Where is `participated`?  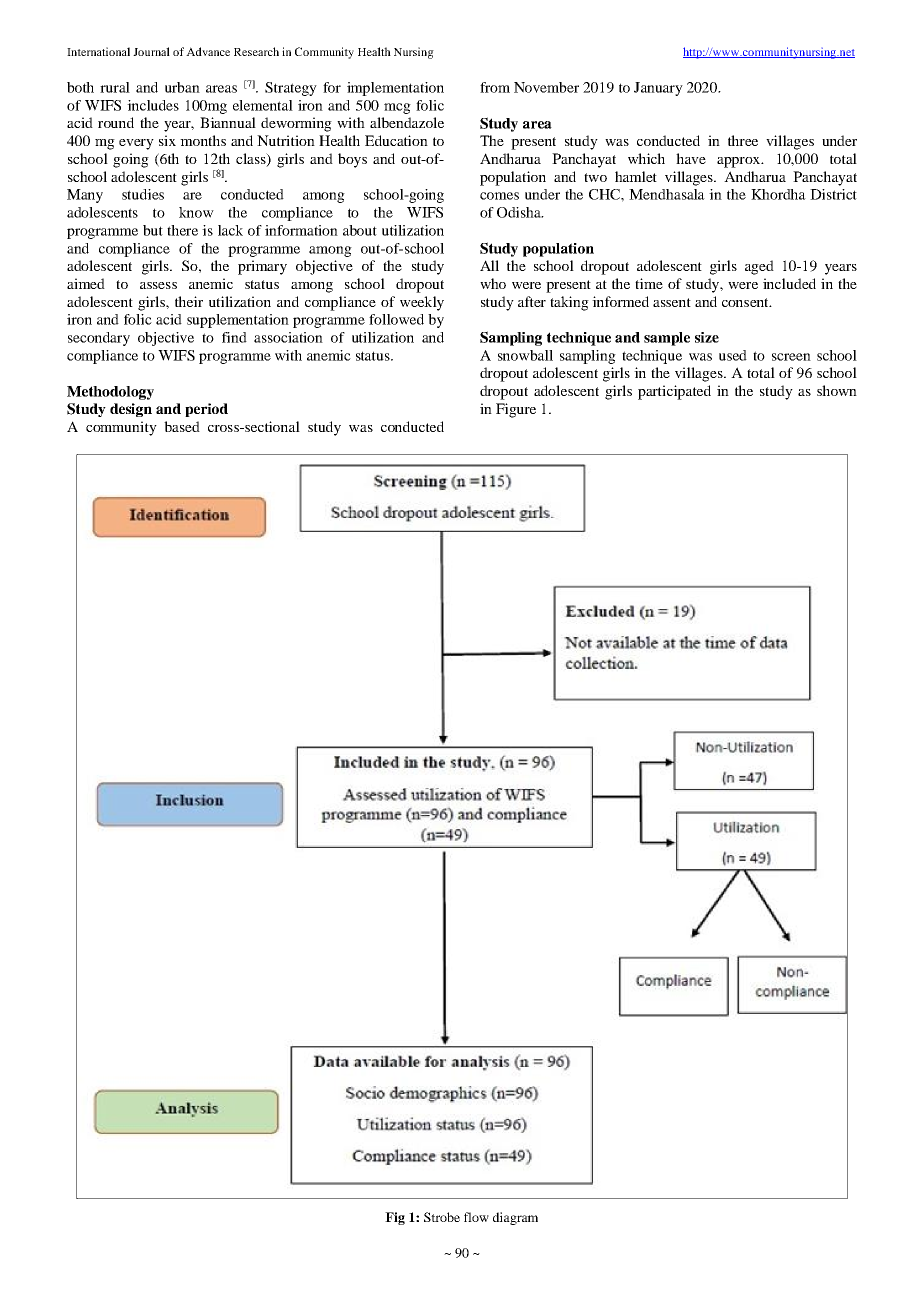
participated is located at coordinates (674, 392).
